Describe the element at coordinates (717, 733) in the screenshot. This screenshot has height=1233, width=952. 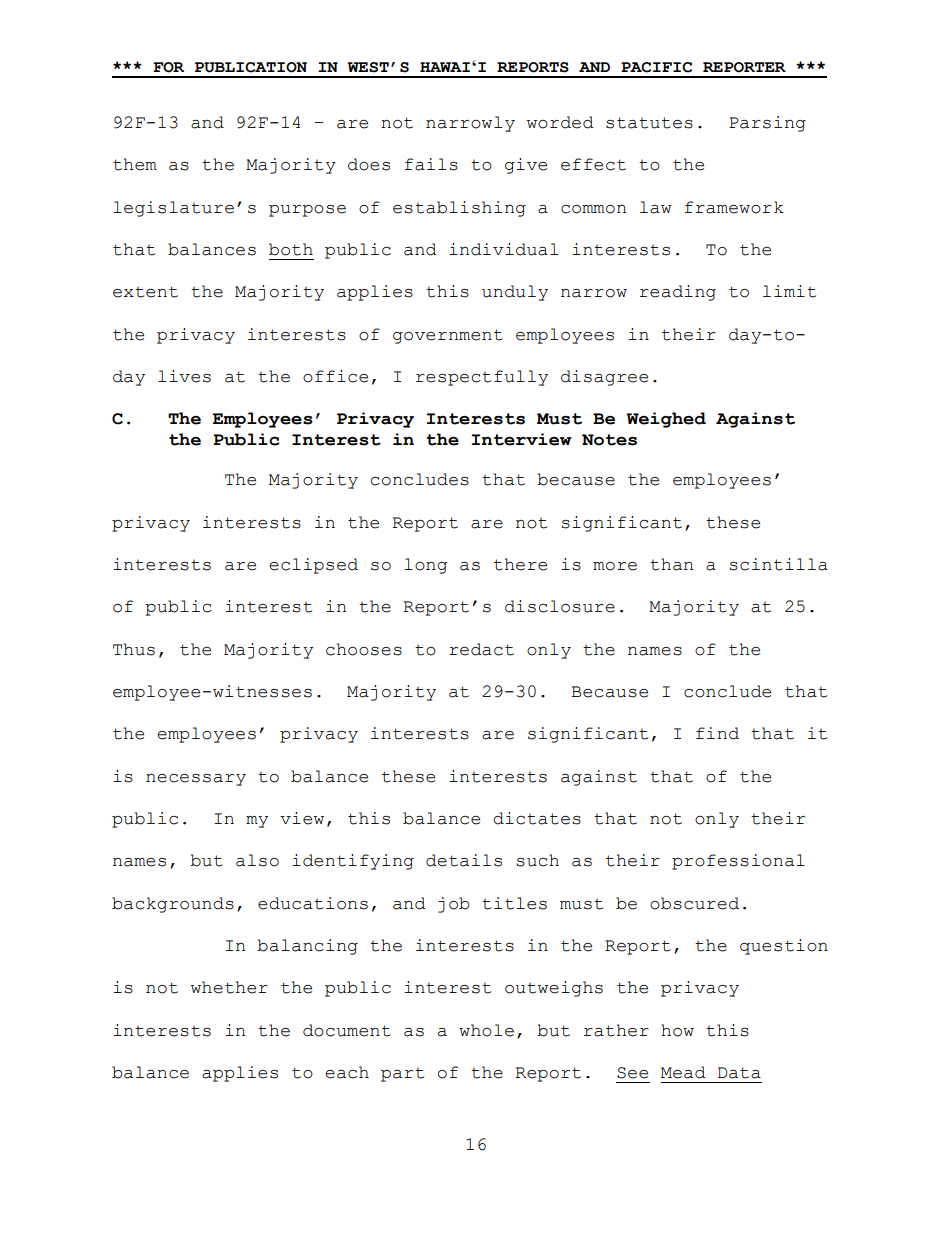
I see `find` at that location.
